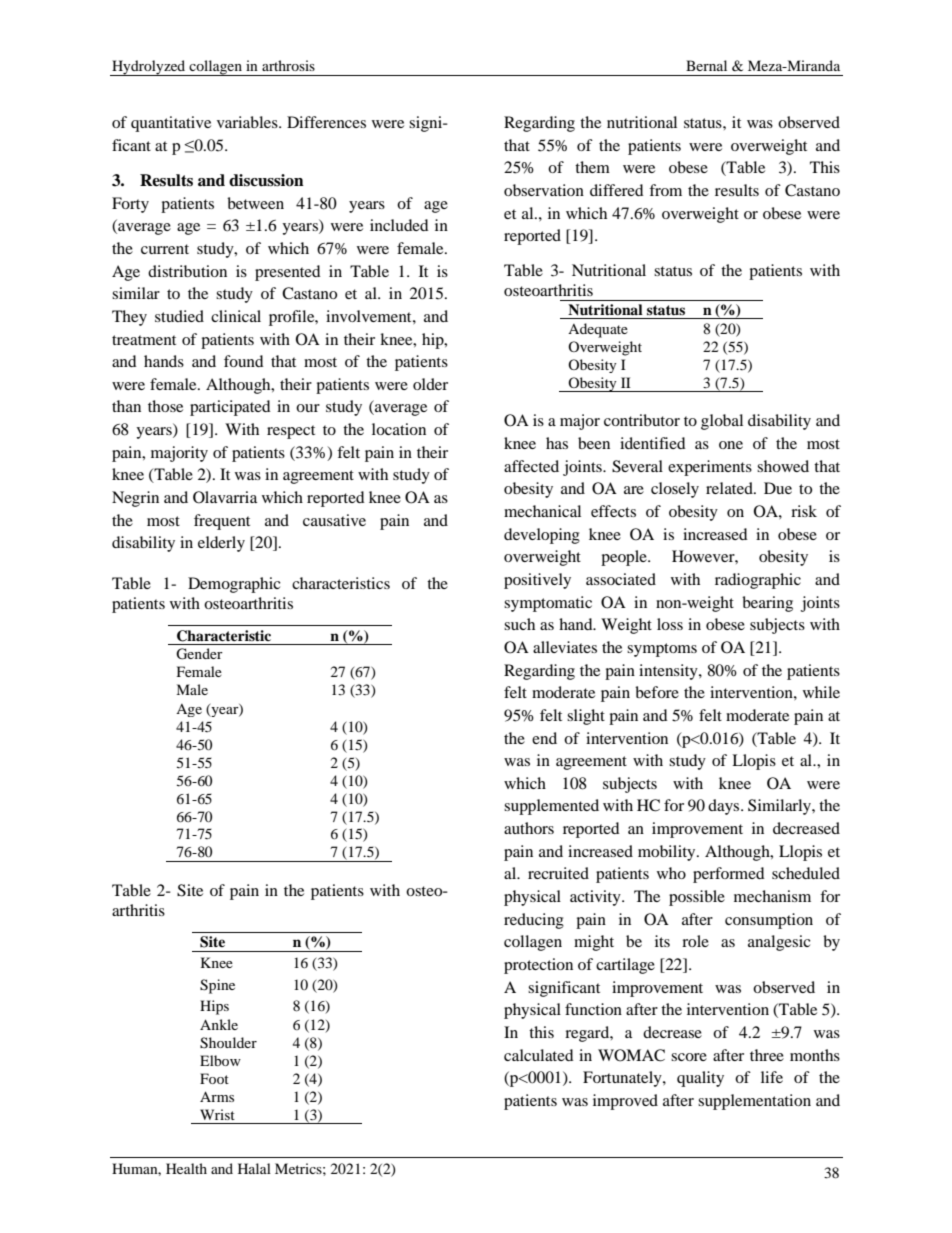  I want to click on observation, so click(544, 190).
